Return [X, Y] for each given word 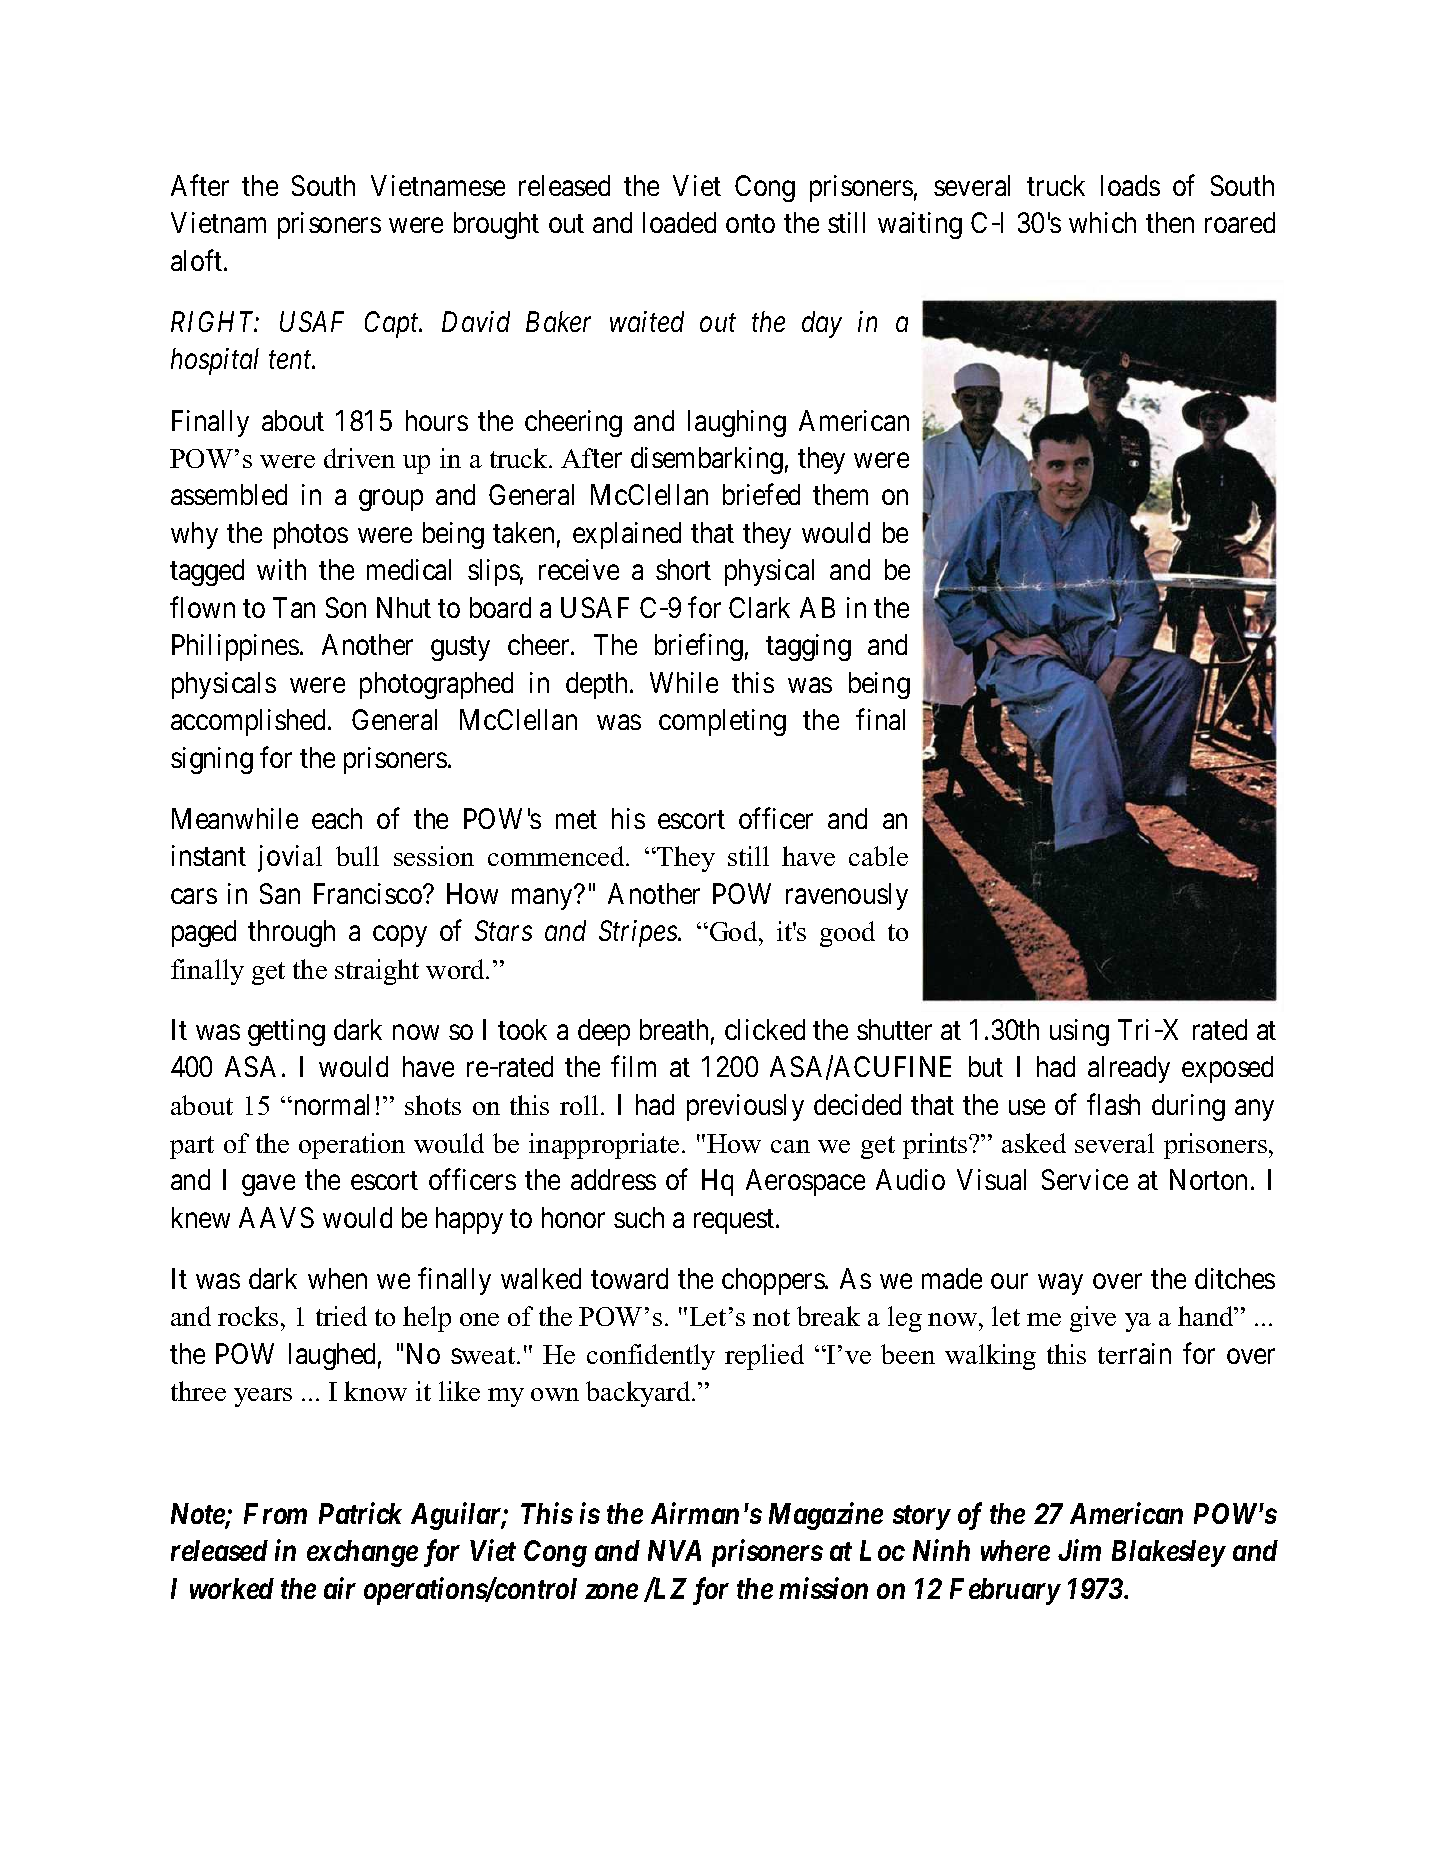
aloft [198, 260]
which [1102, 222]
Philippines [235, 647]
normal [330, 1104]
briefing [699, 647]
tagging [808, 647]
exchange [362, 1553]
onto [750, 224]
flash [1113, 1104]
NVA [674, 1550]
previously [745, 1107]
